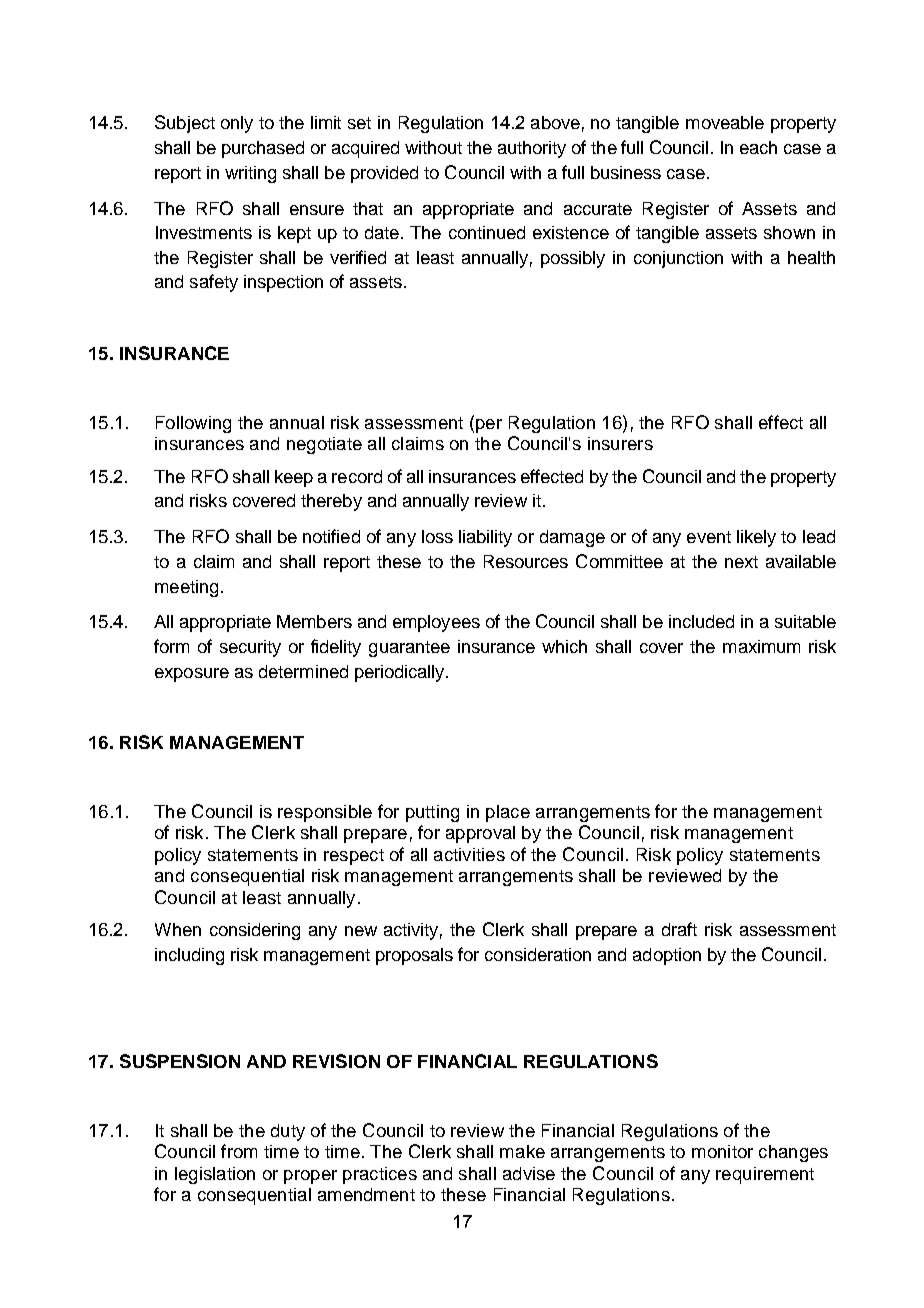 Image resolution: width=924 pixels, height=1308 pixels. I want to click on authority, so click(532, 149).
